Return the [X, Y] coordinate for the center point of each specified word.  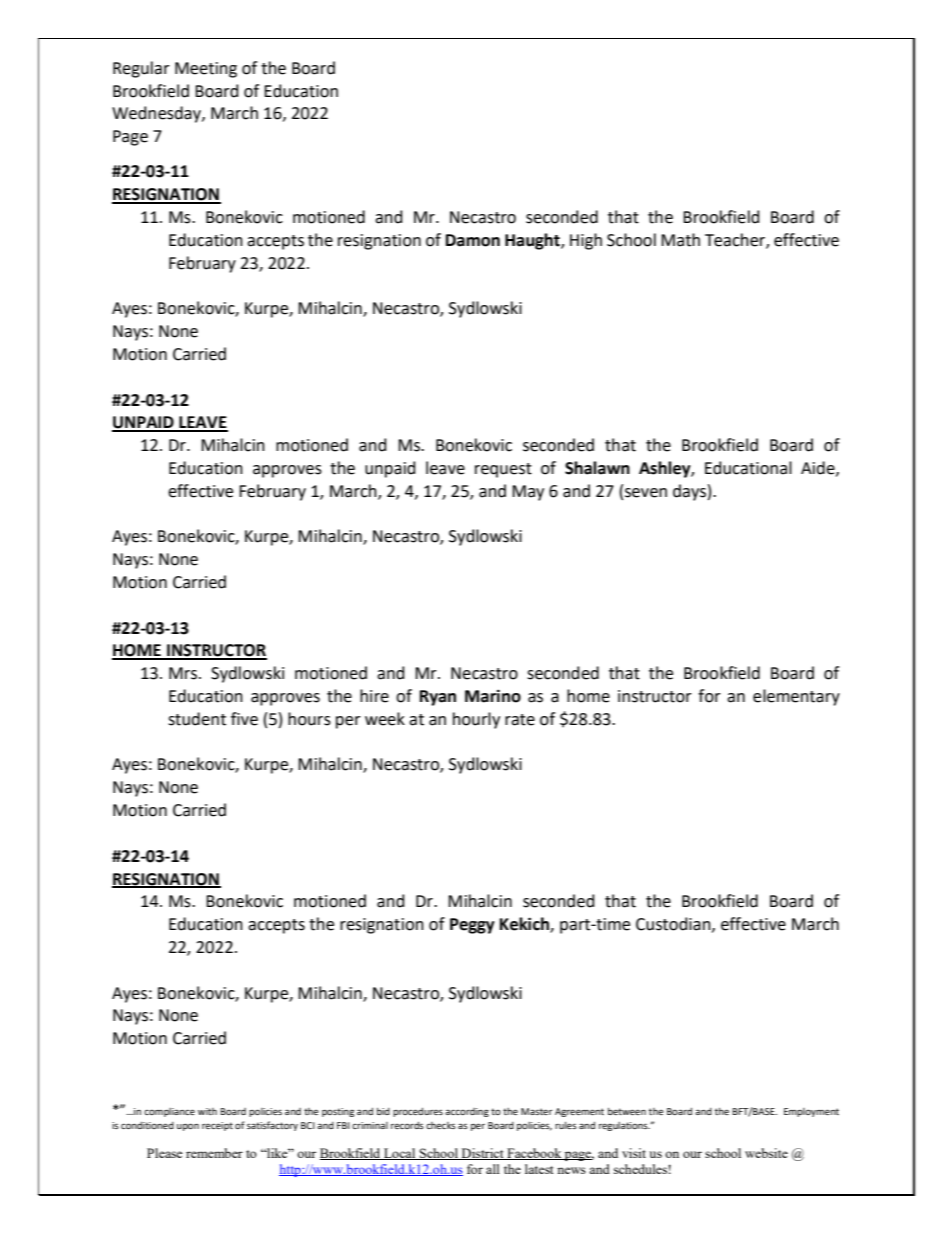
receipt [217, 1126]
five [244, 719]
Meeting [206, 70]
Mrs [184, 673]
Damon [473, 240]
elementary [796, 697]
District [482, 1154]
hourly [476, 720]
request [503, 470]
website [766, 1153]
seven [646, 493]
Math [680, 240]
